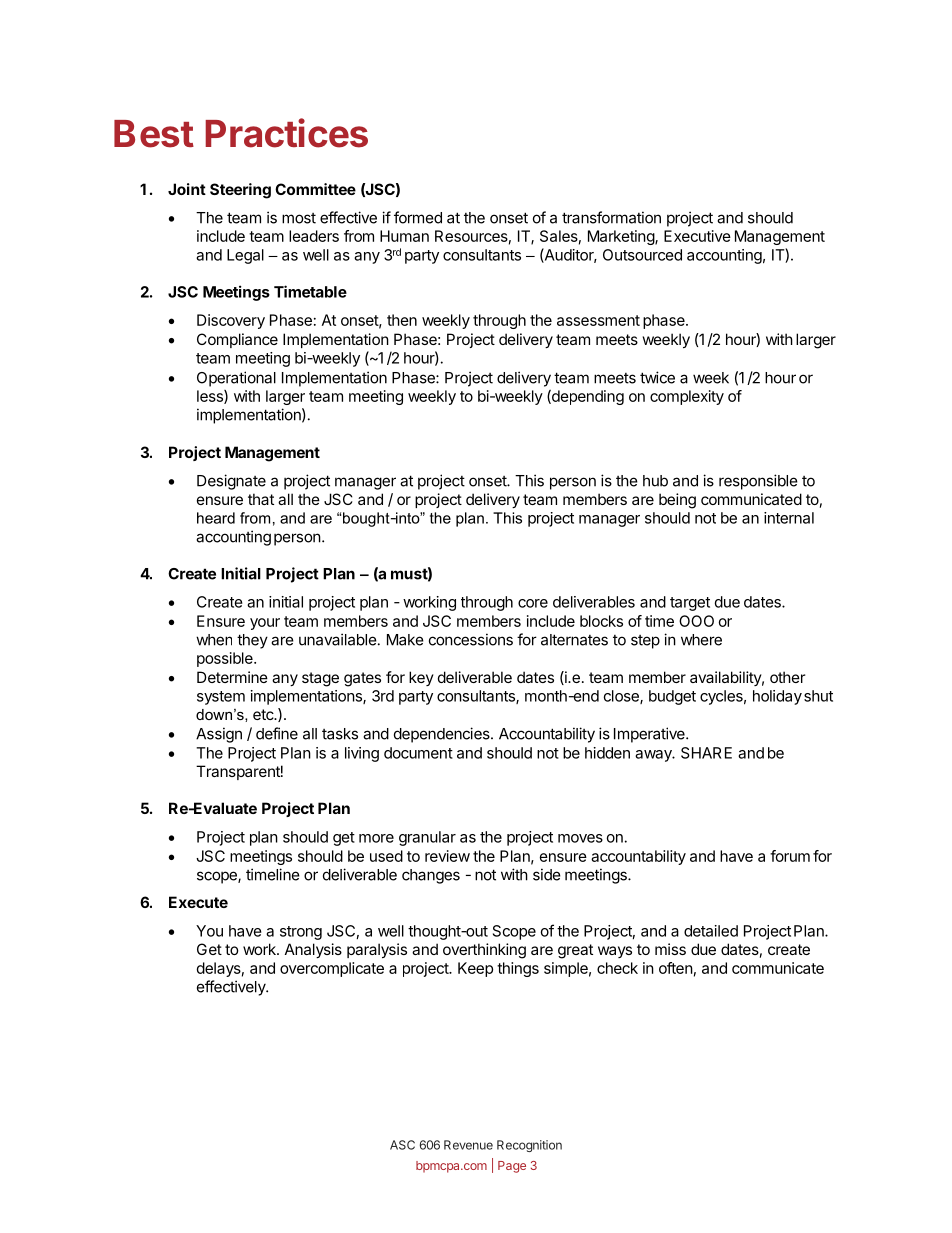 The height and width of the screenshot is (1233, 952). What do you see at coordinates (471, 639) in the screenshot?
I see `concessions` at bounding box center [471, 639].
